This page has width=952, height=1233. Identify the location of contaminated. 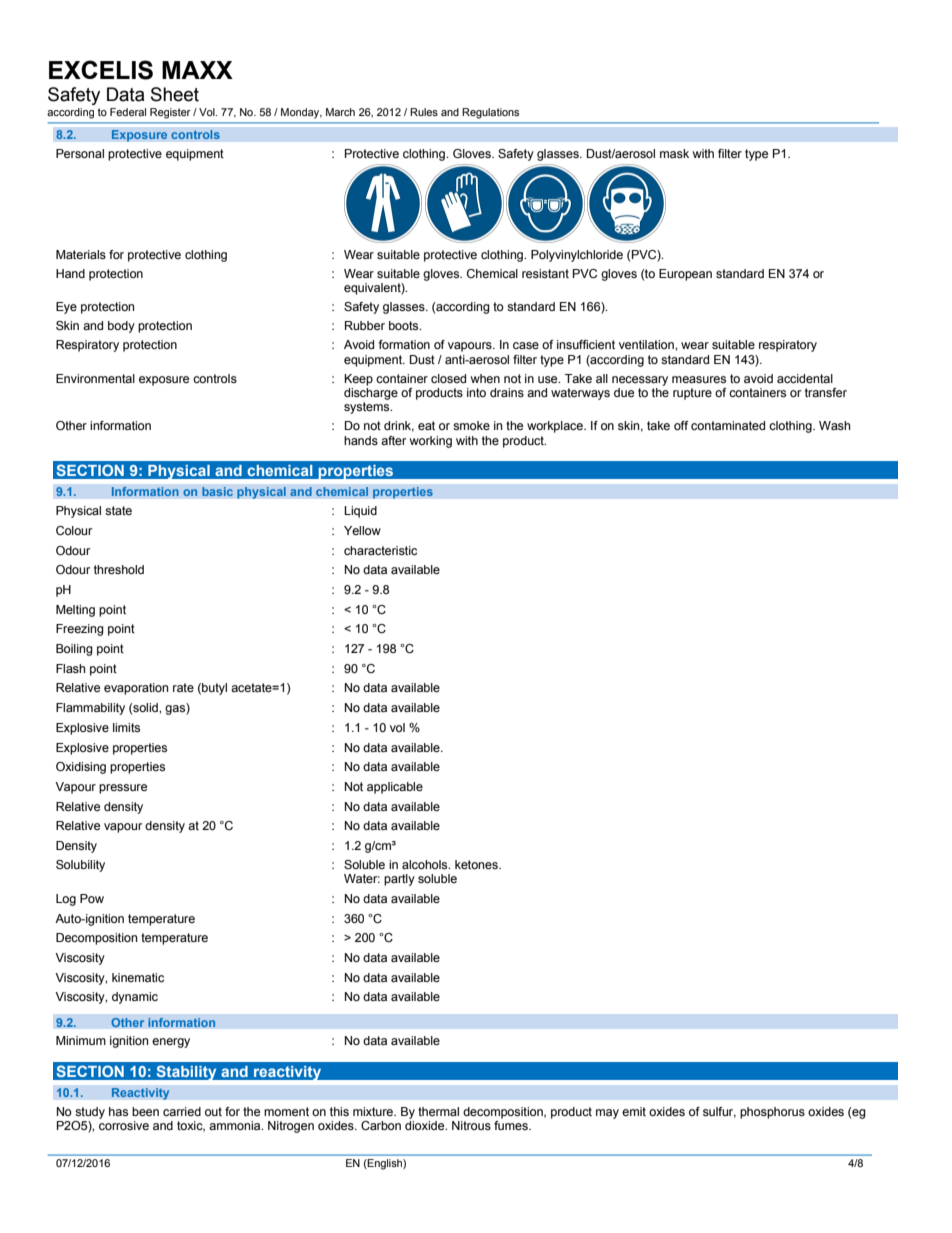
(728, 425).
